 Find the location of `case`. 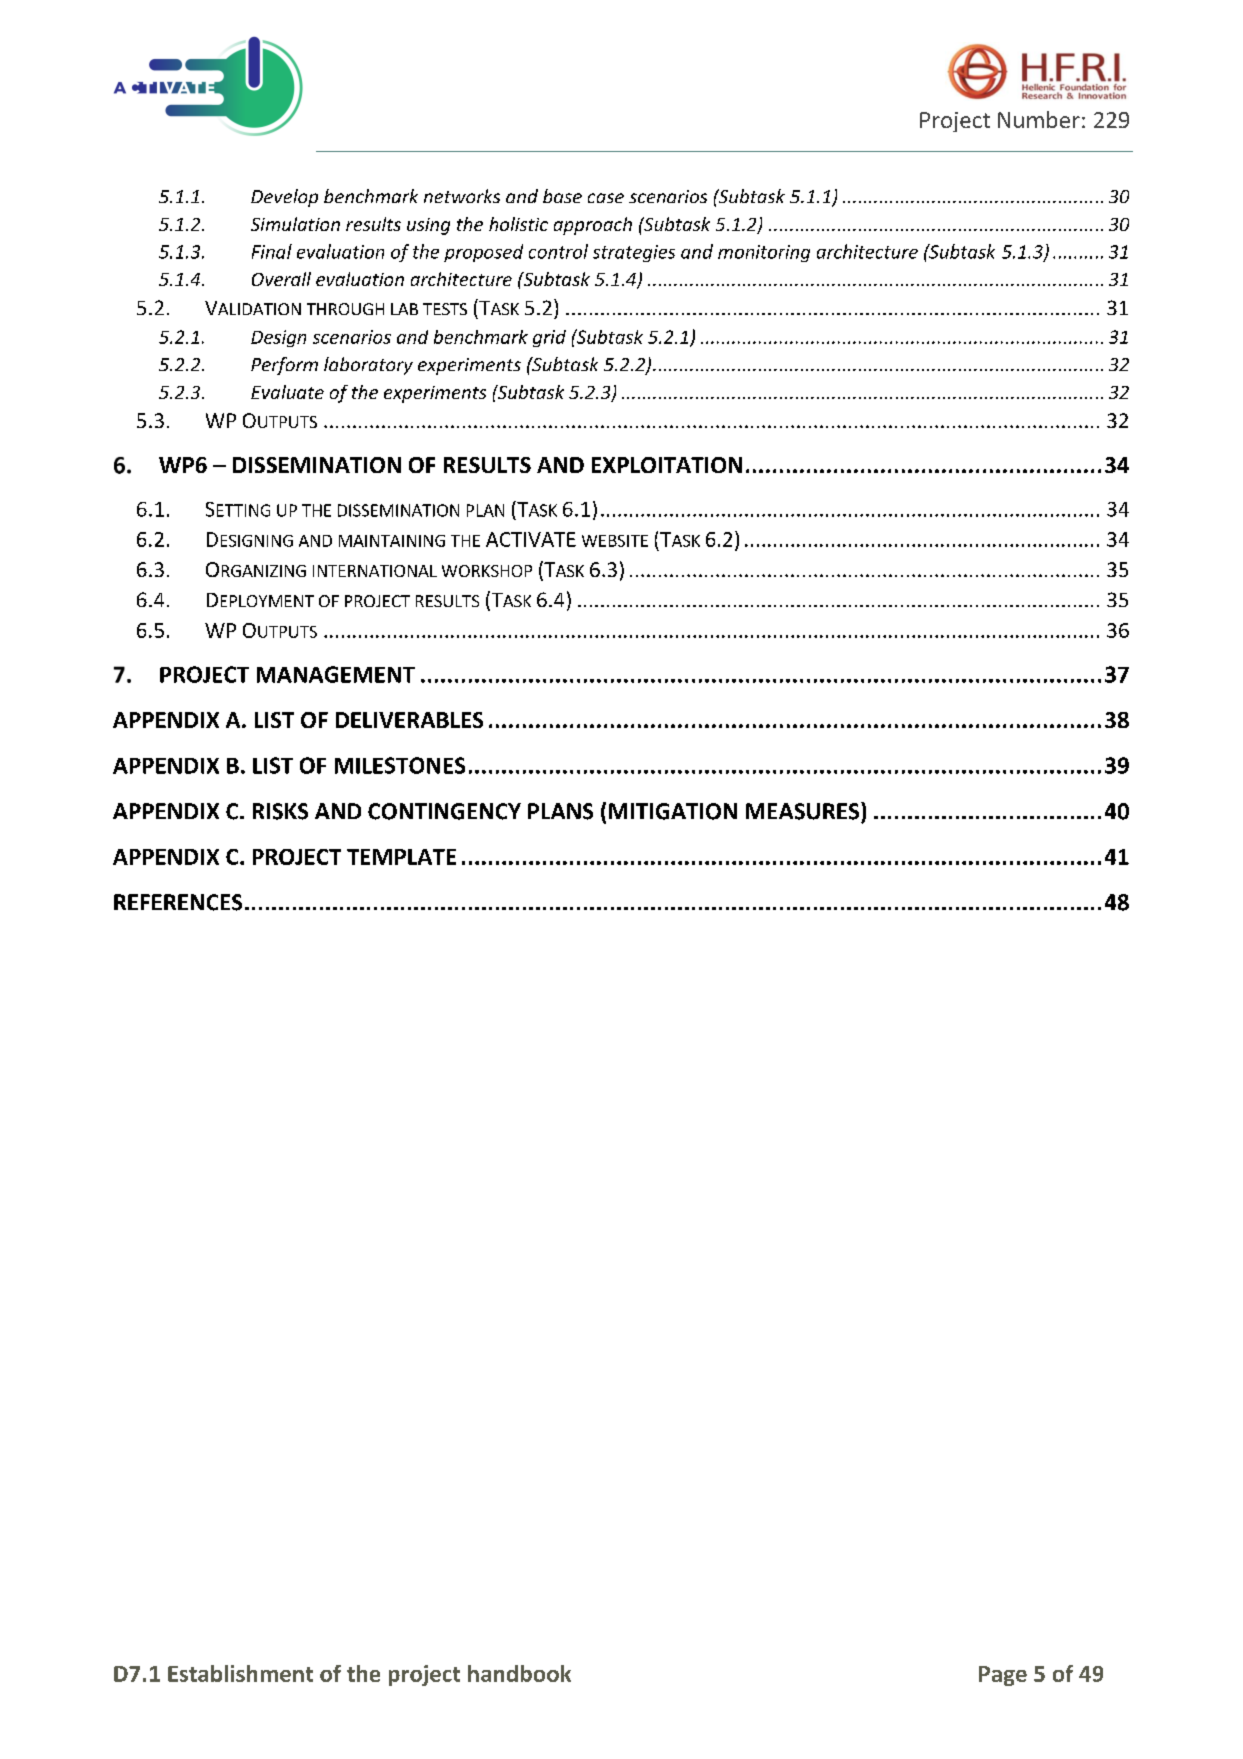

case is located at coordinates (606, 198).
